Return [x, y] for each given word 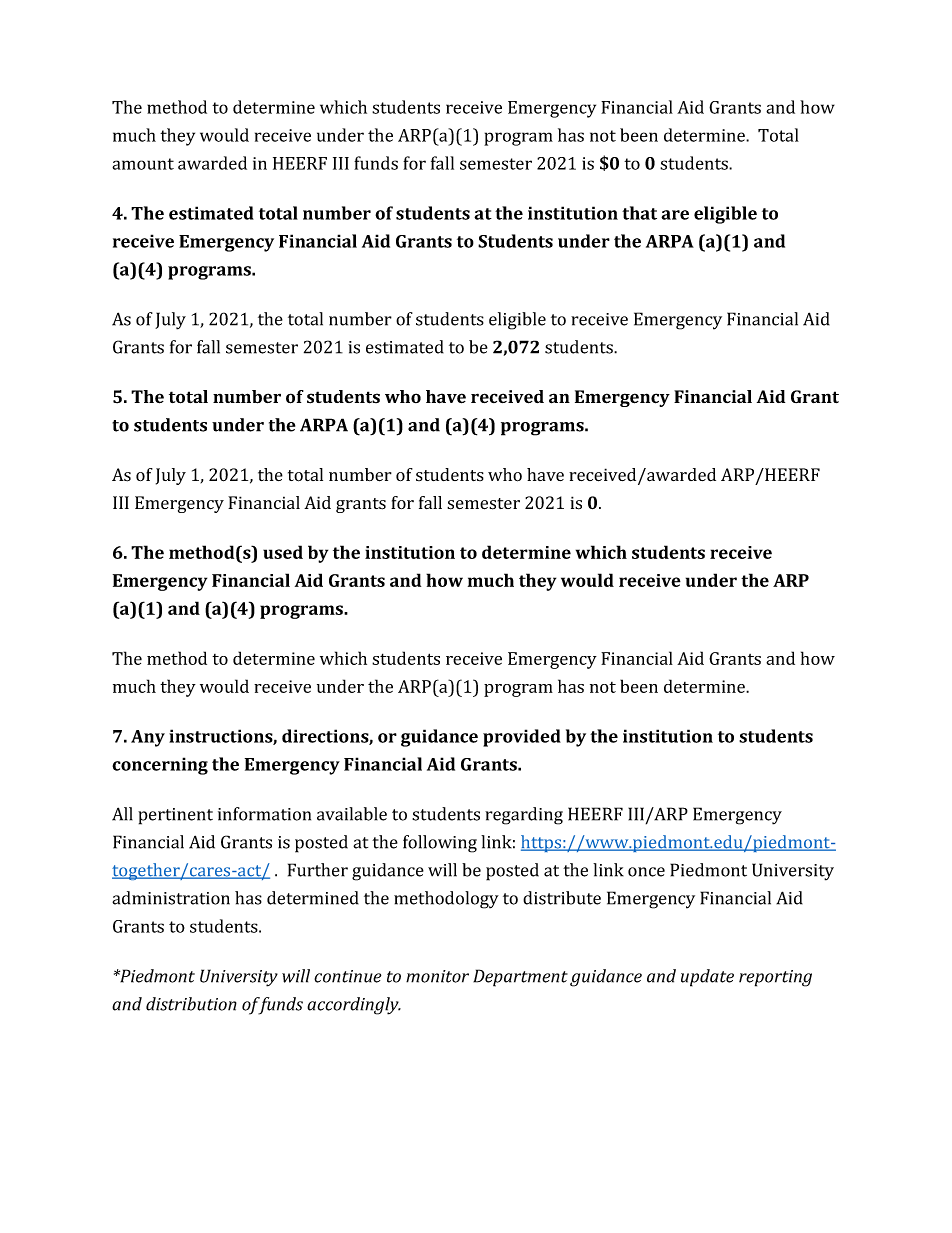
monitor [437, 976]
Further [318, 870]
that [639, 213]
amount [143, 164]
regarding [524, 816]
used [283, 552]
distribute [562, 898]
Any [148, 738]
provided [522, 738]
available [352, 814]
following [440, 844]
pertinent [175, 816]
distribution [191, 1004]
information [264, 814]
